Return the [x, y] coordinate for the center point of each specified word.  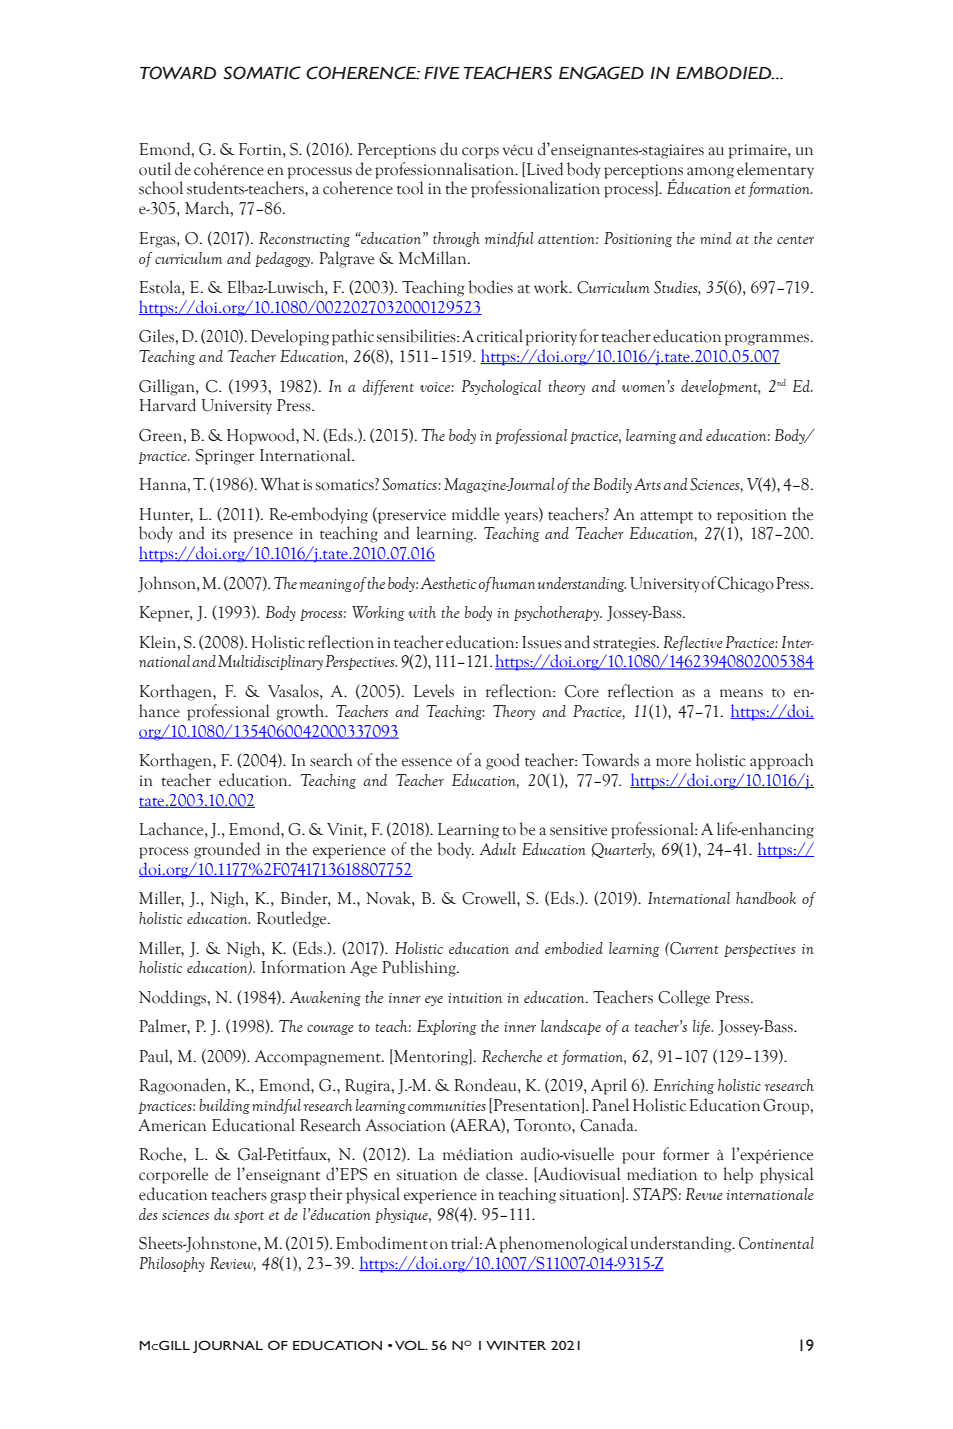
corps [480, 153]
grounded [227, 850]
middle [475, 514]
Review [233, 1264]
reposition [752, 516]
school [161, 188]
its [219, 534]
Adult [497, 849]
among [710, 173]
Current [693, 948]
